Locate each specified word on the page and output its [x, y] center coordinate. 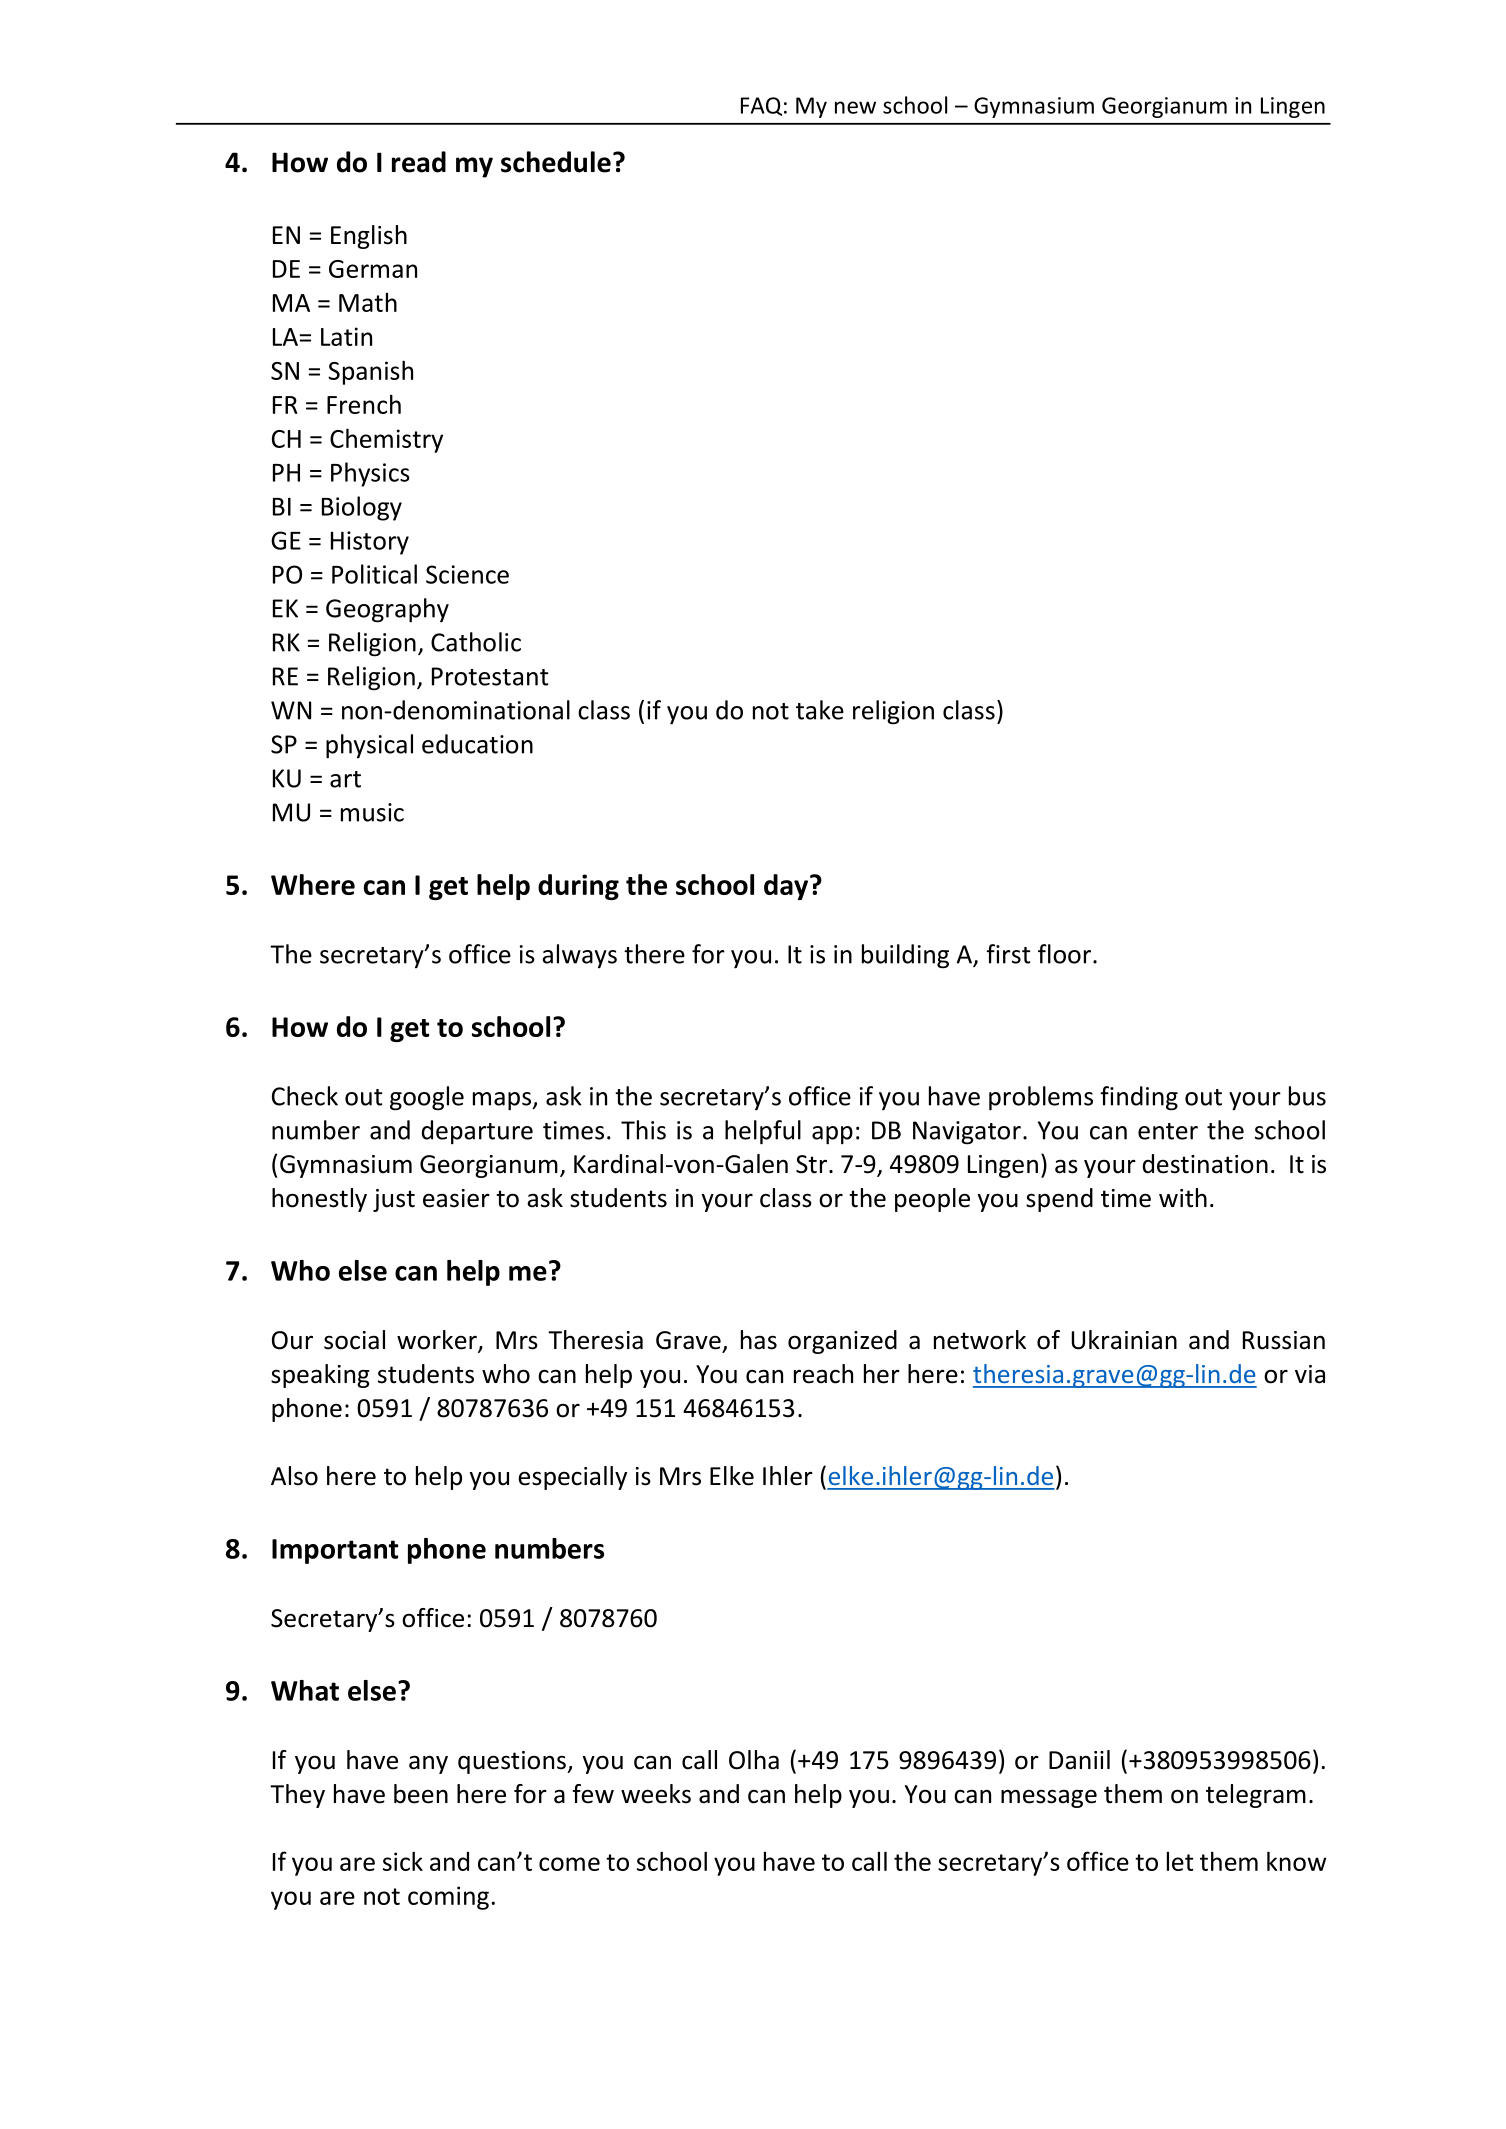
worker [438, 1341]
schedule [556, 162]
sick [403, 1861]
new [855, 107]
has [759, 1340]
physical [369, 746]
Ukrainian [1124, 1340]
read [419, 162]
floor [1064, 954]
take [820, 710]
